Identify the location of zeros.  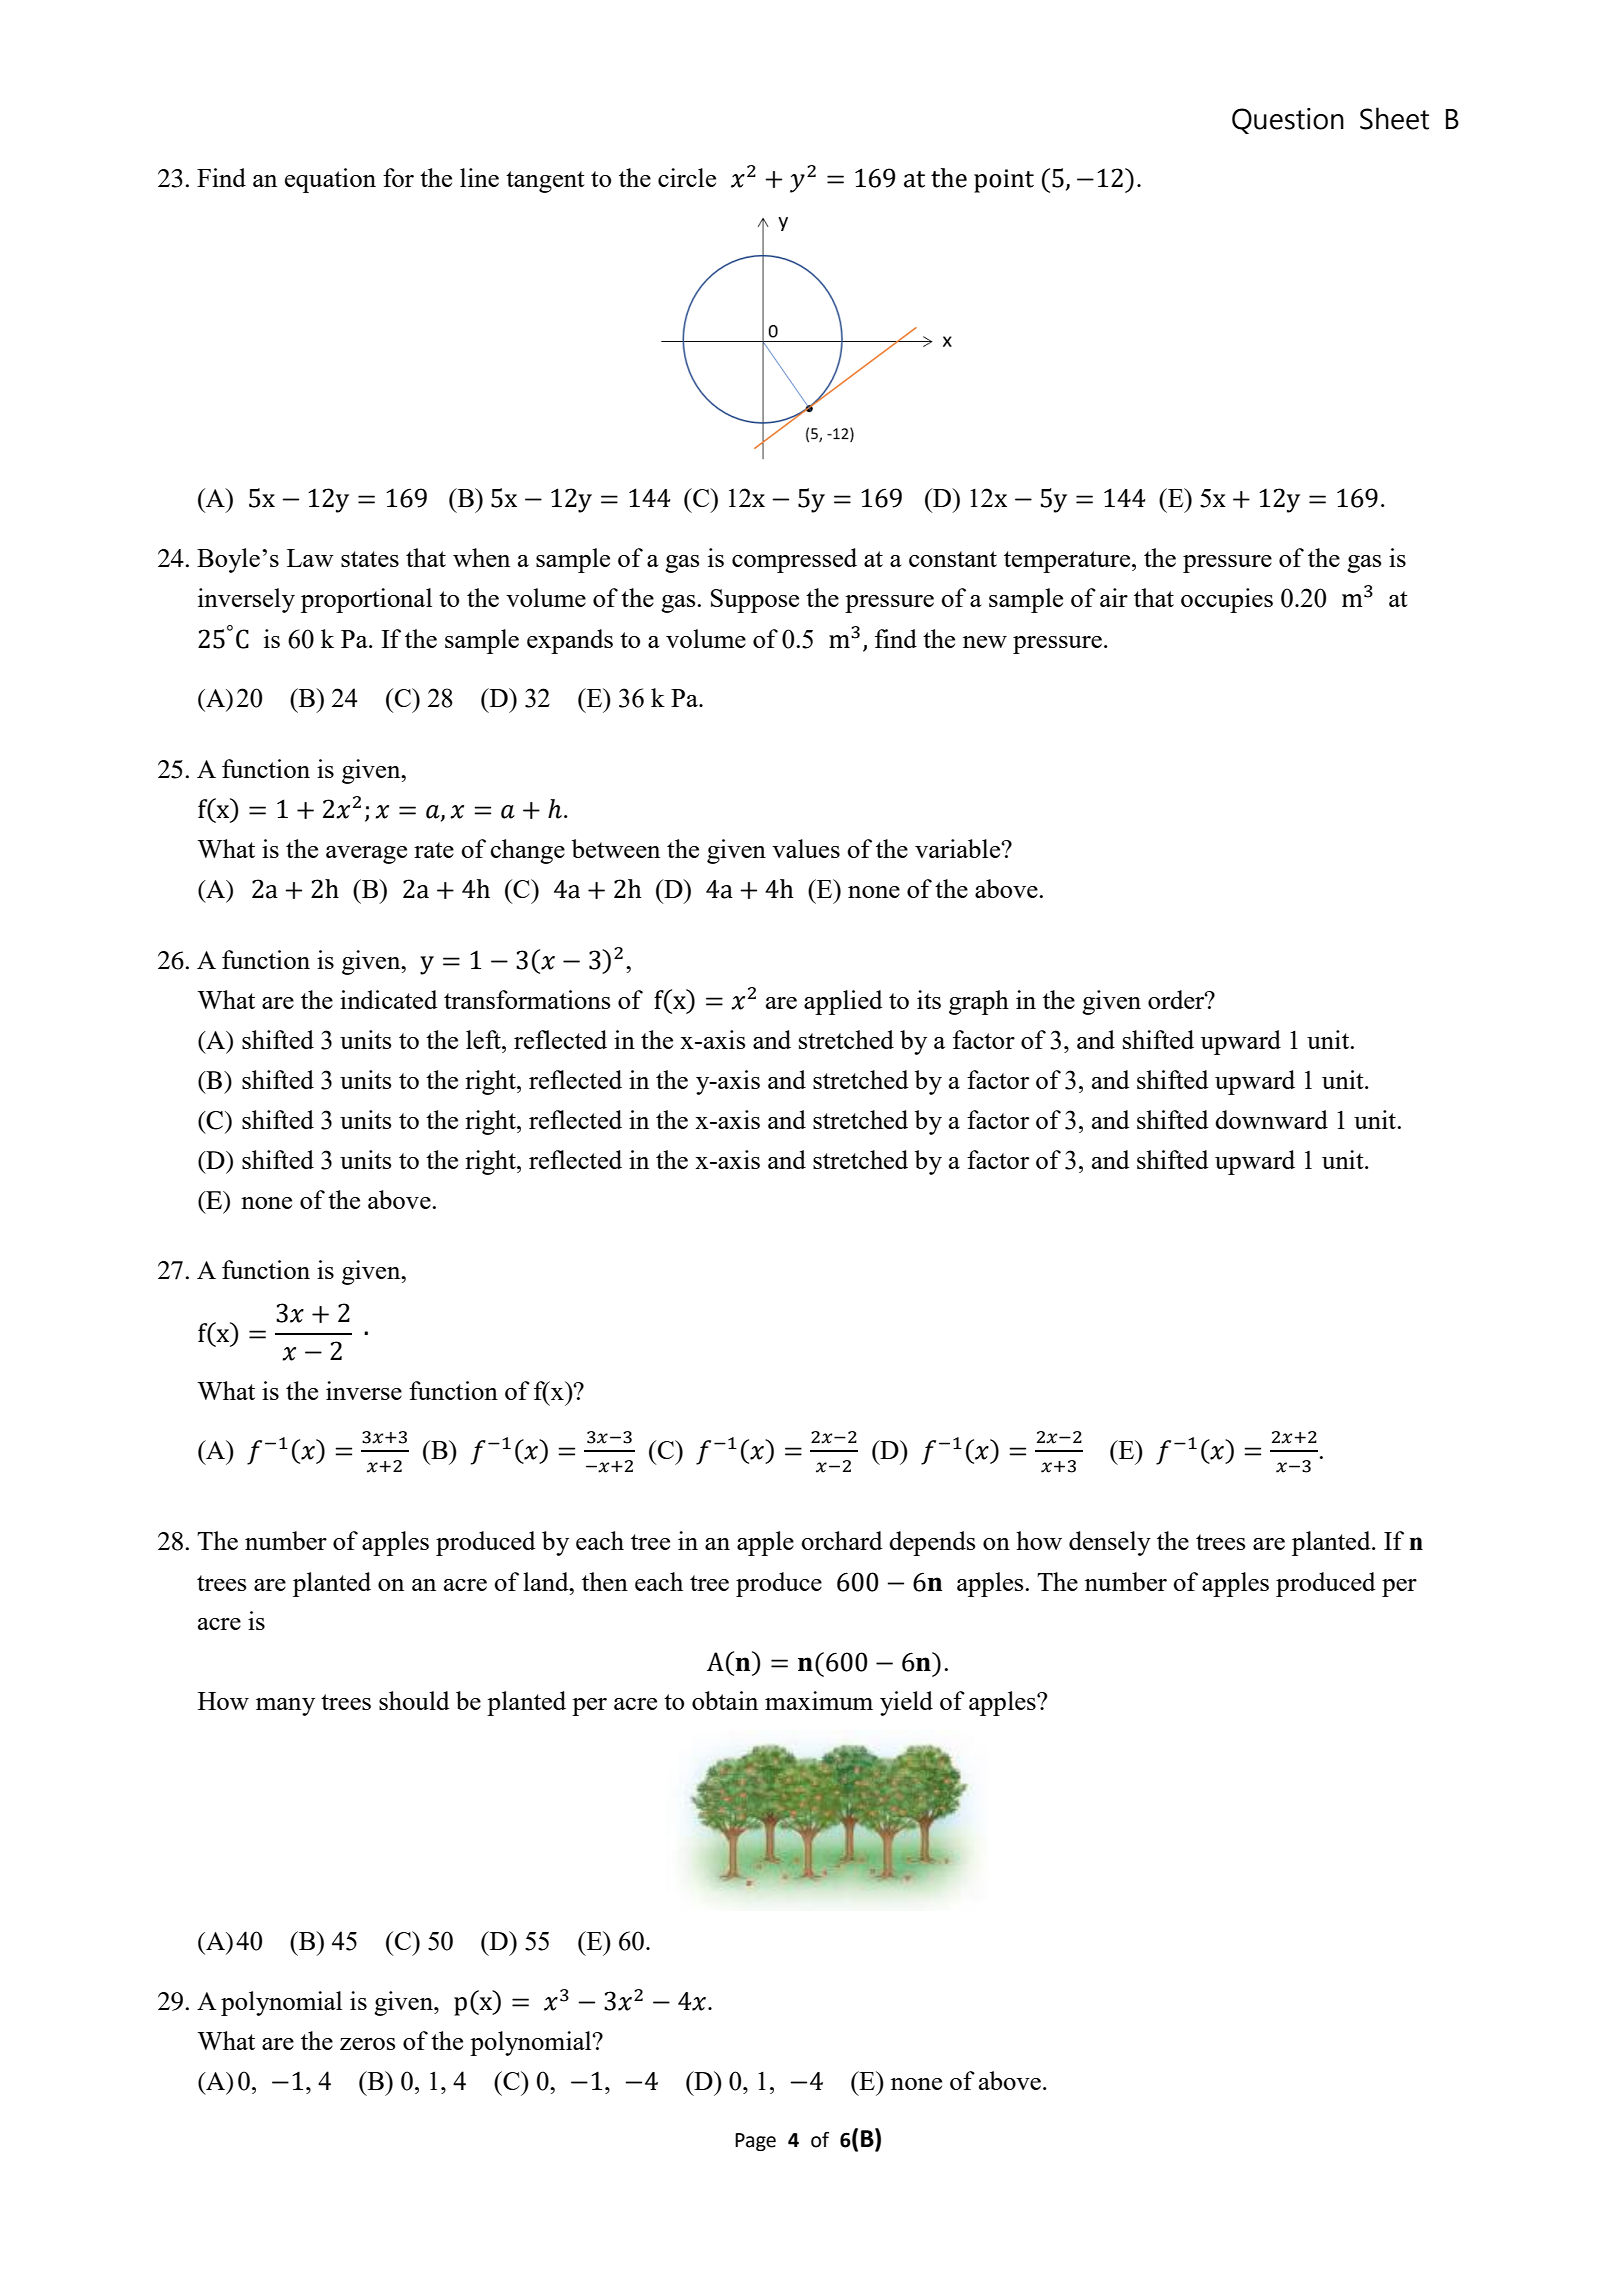
(367, 2044).
